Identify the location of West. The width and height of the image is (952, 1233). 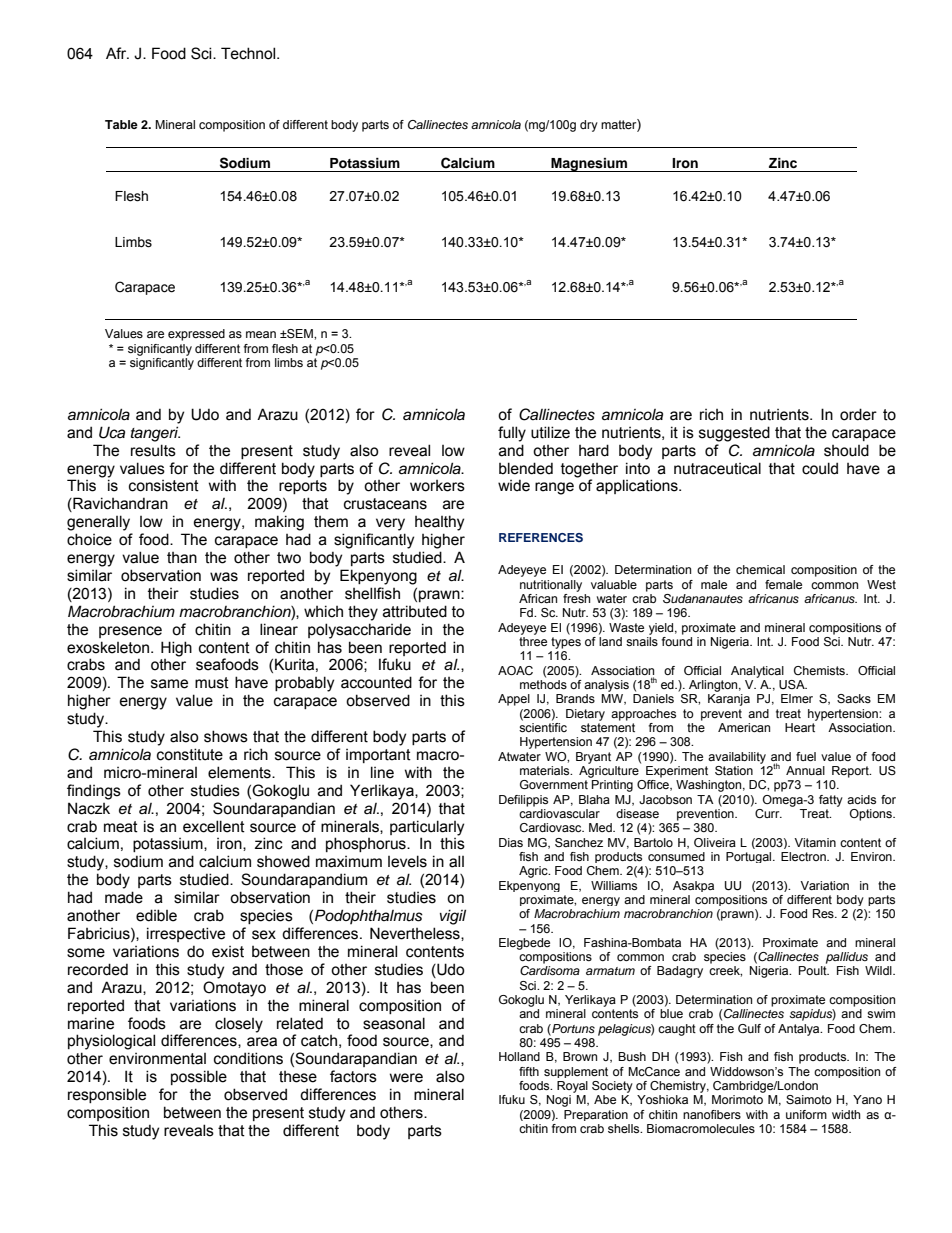
(881, 584).
